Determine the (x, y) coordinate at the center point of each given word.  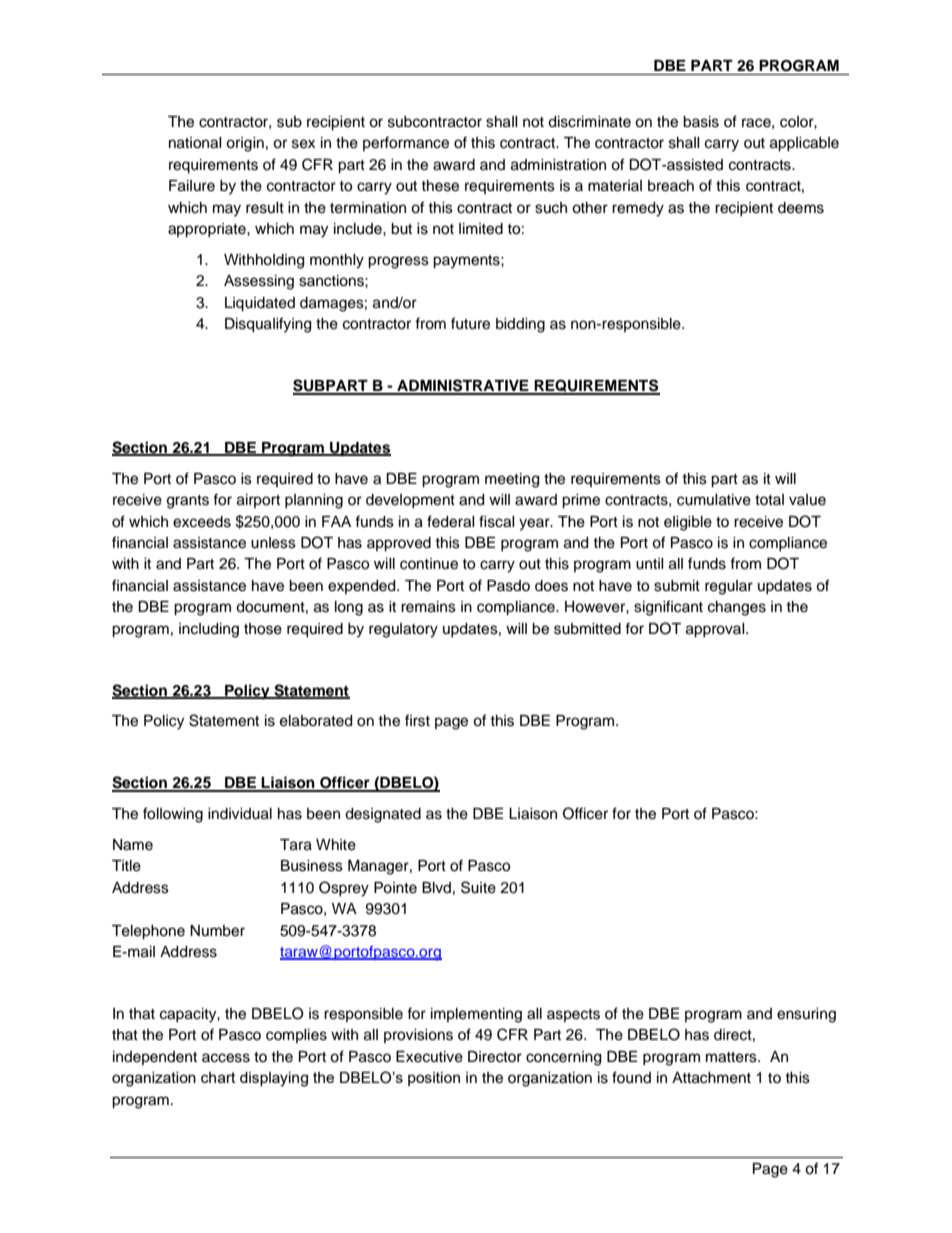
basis (701, 122)
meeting (512, 480)
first (417, 720)
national (195, 143)
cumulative (714, 500)
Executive (429, 1057)
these (440, 186)
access (226, 1058)
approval (716, 630)
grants (188, 502)
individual (240, 814)
